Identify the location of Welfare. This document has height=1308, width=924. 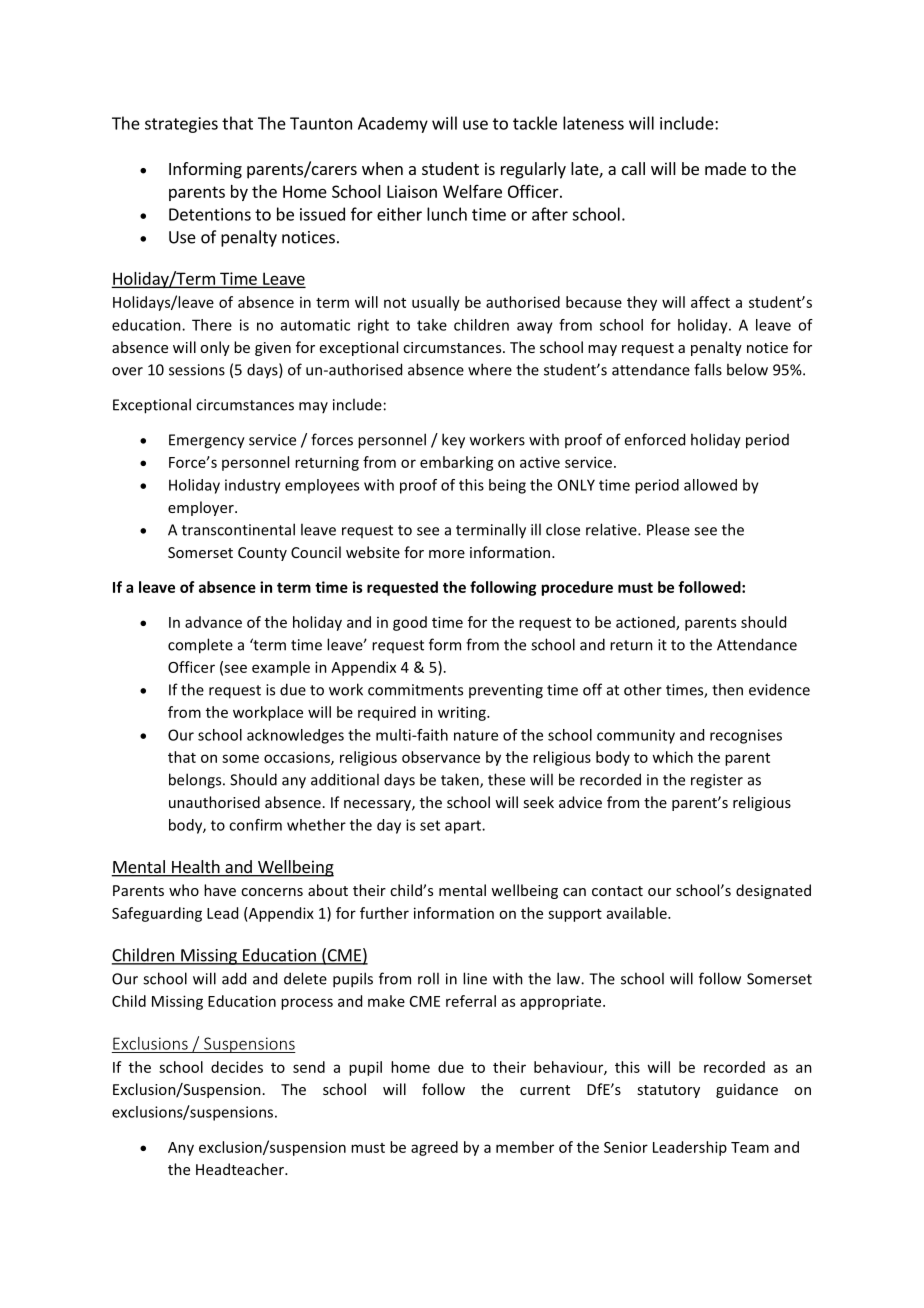
(472, 191).
